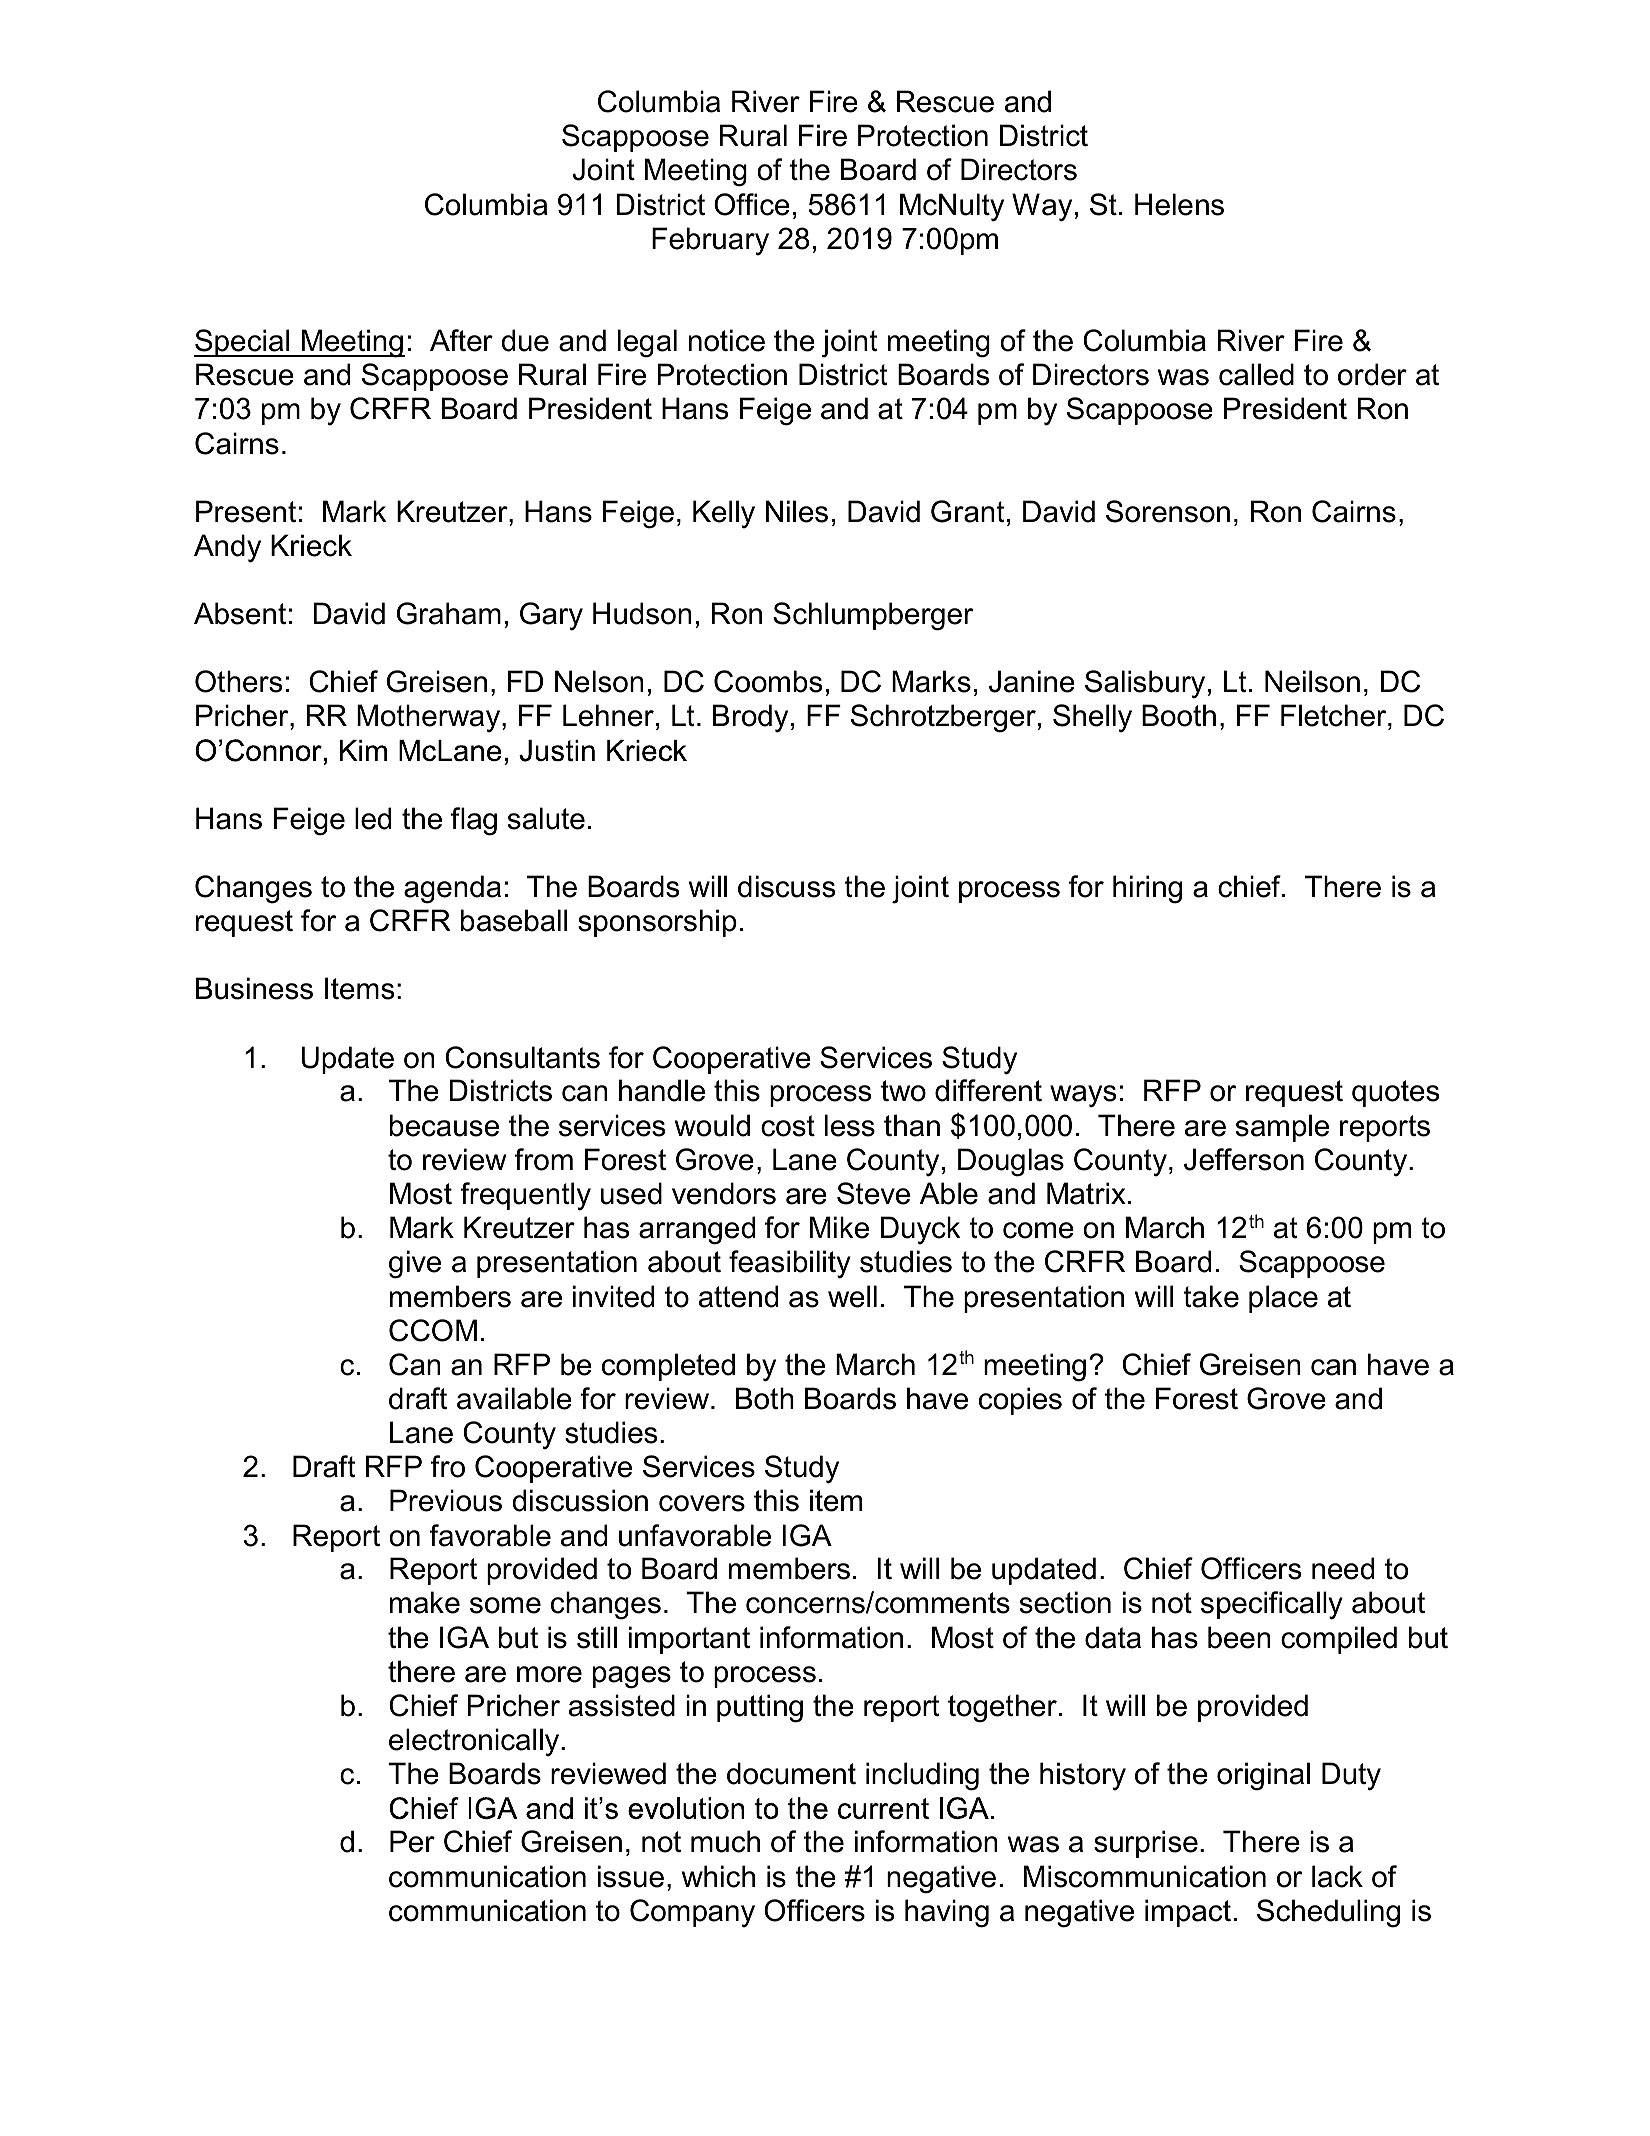 This document has height=2136, width=1650. What do you see at coordinates (1179, 204) in the document?
I see `Helens` at bounding box center [1179, 204].
